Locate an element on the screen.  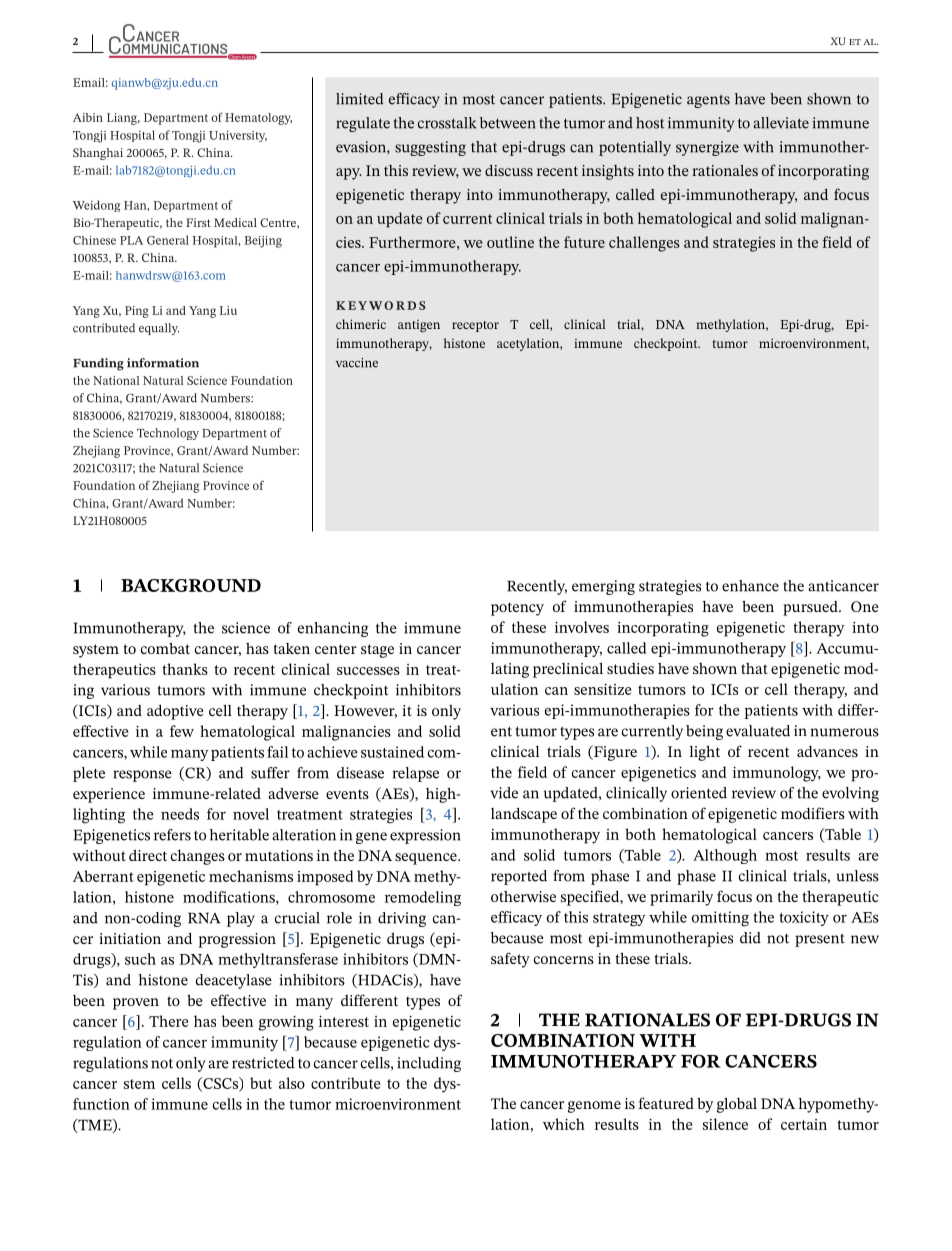
potency is located at coordinates (517, 609).
